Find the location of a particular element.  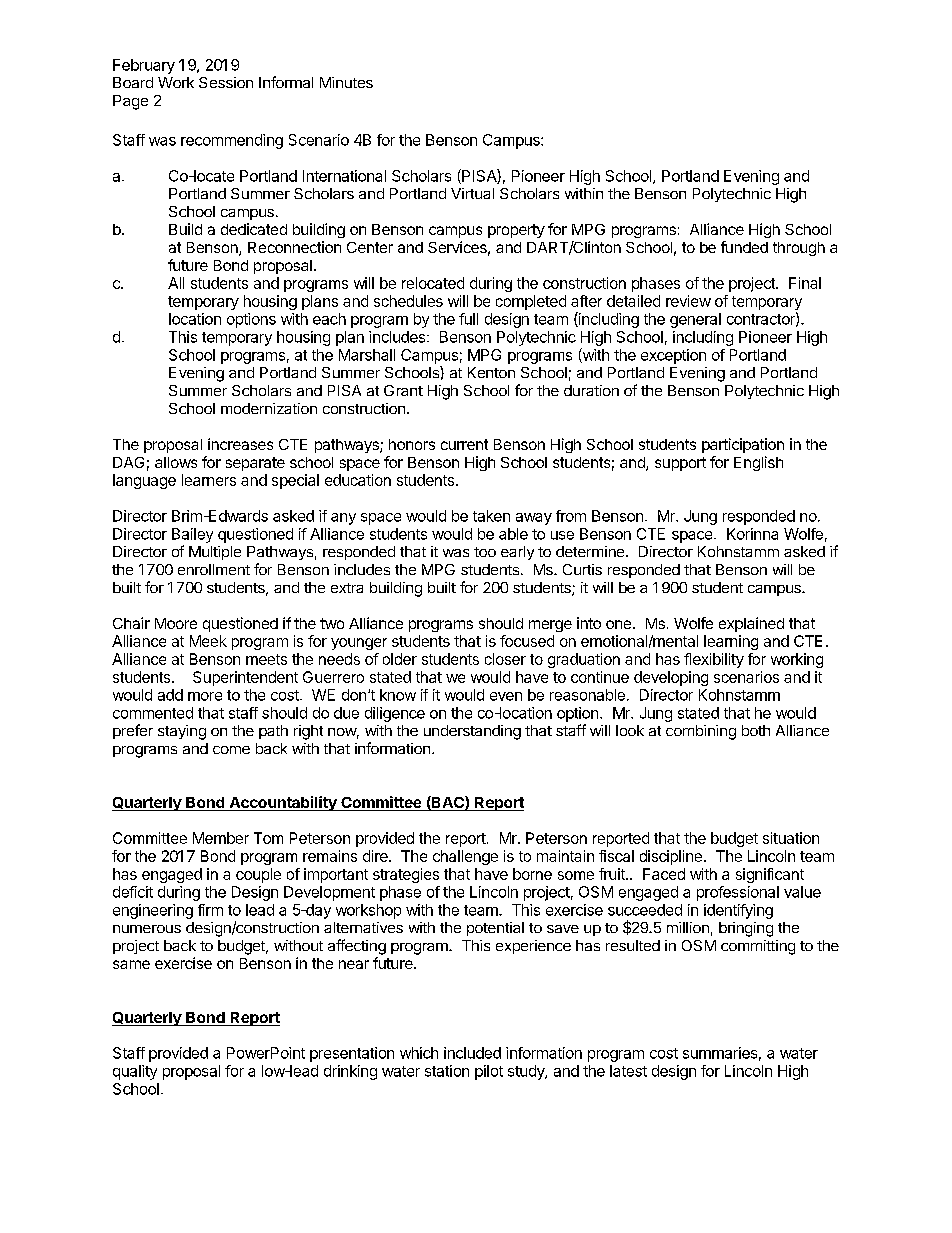

challenge is located at coordinates (465, 857).
